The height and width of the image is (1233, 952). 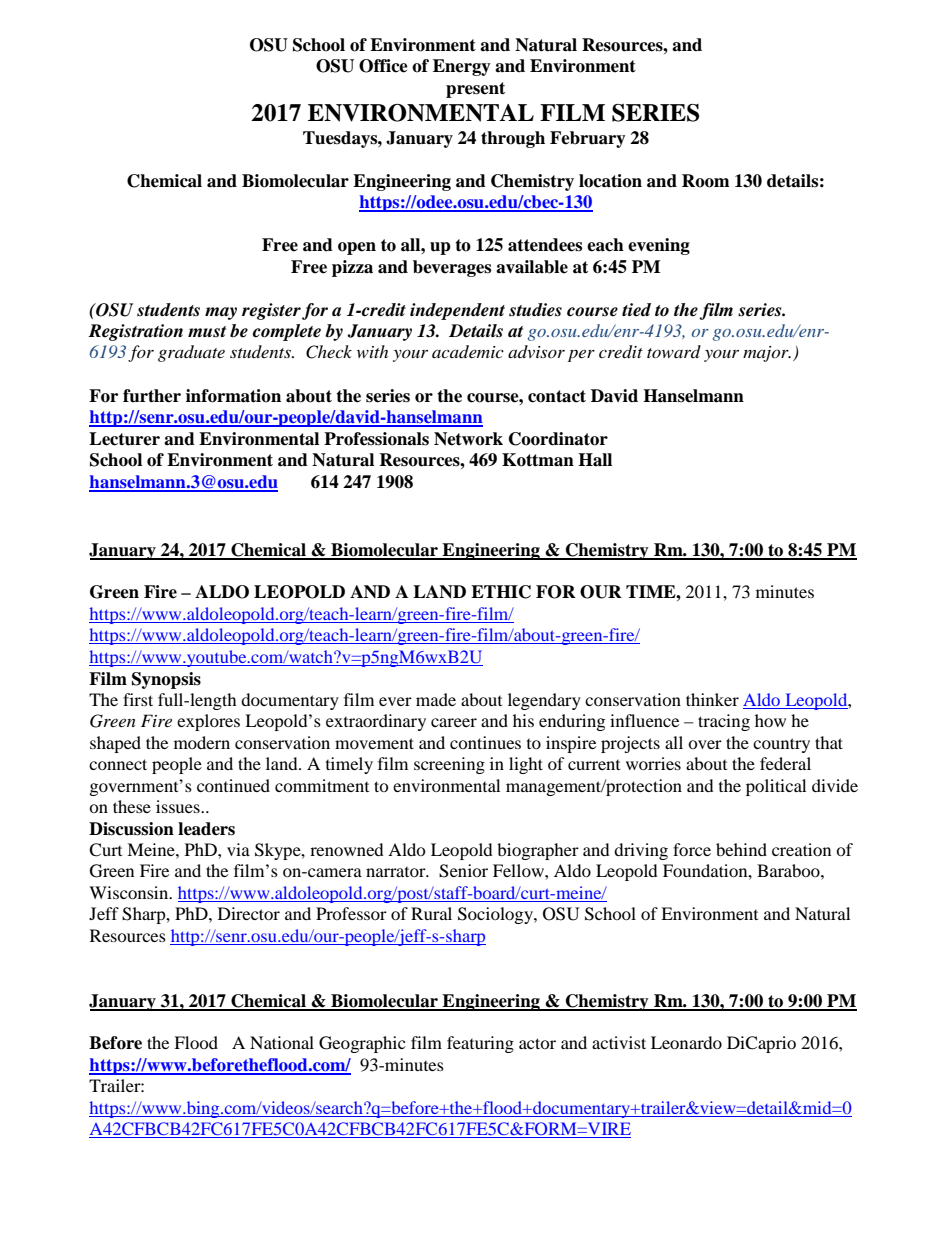 What do you see at coordinates (383, 66) in the image?
I see `Office` at bounding box center [383, 66].
